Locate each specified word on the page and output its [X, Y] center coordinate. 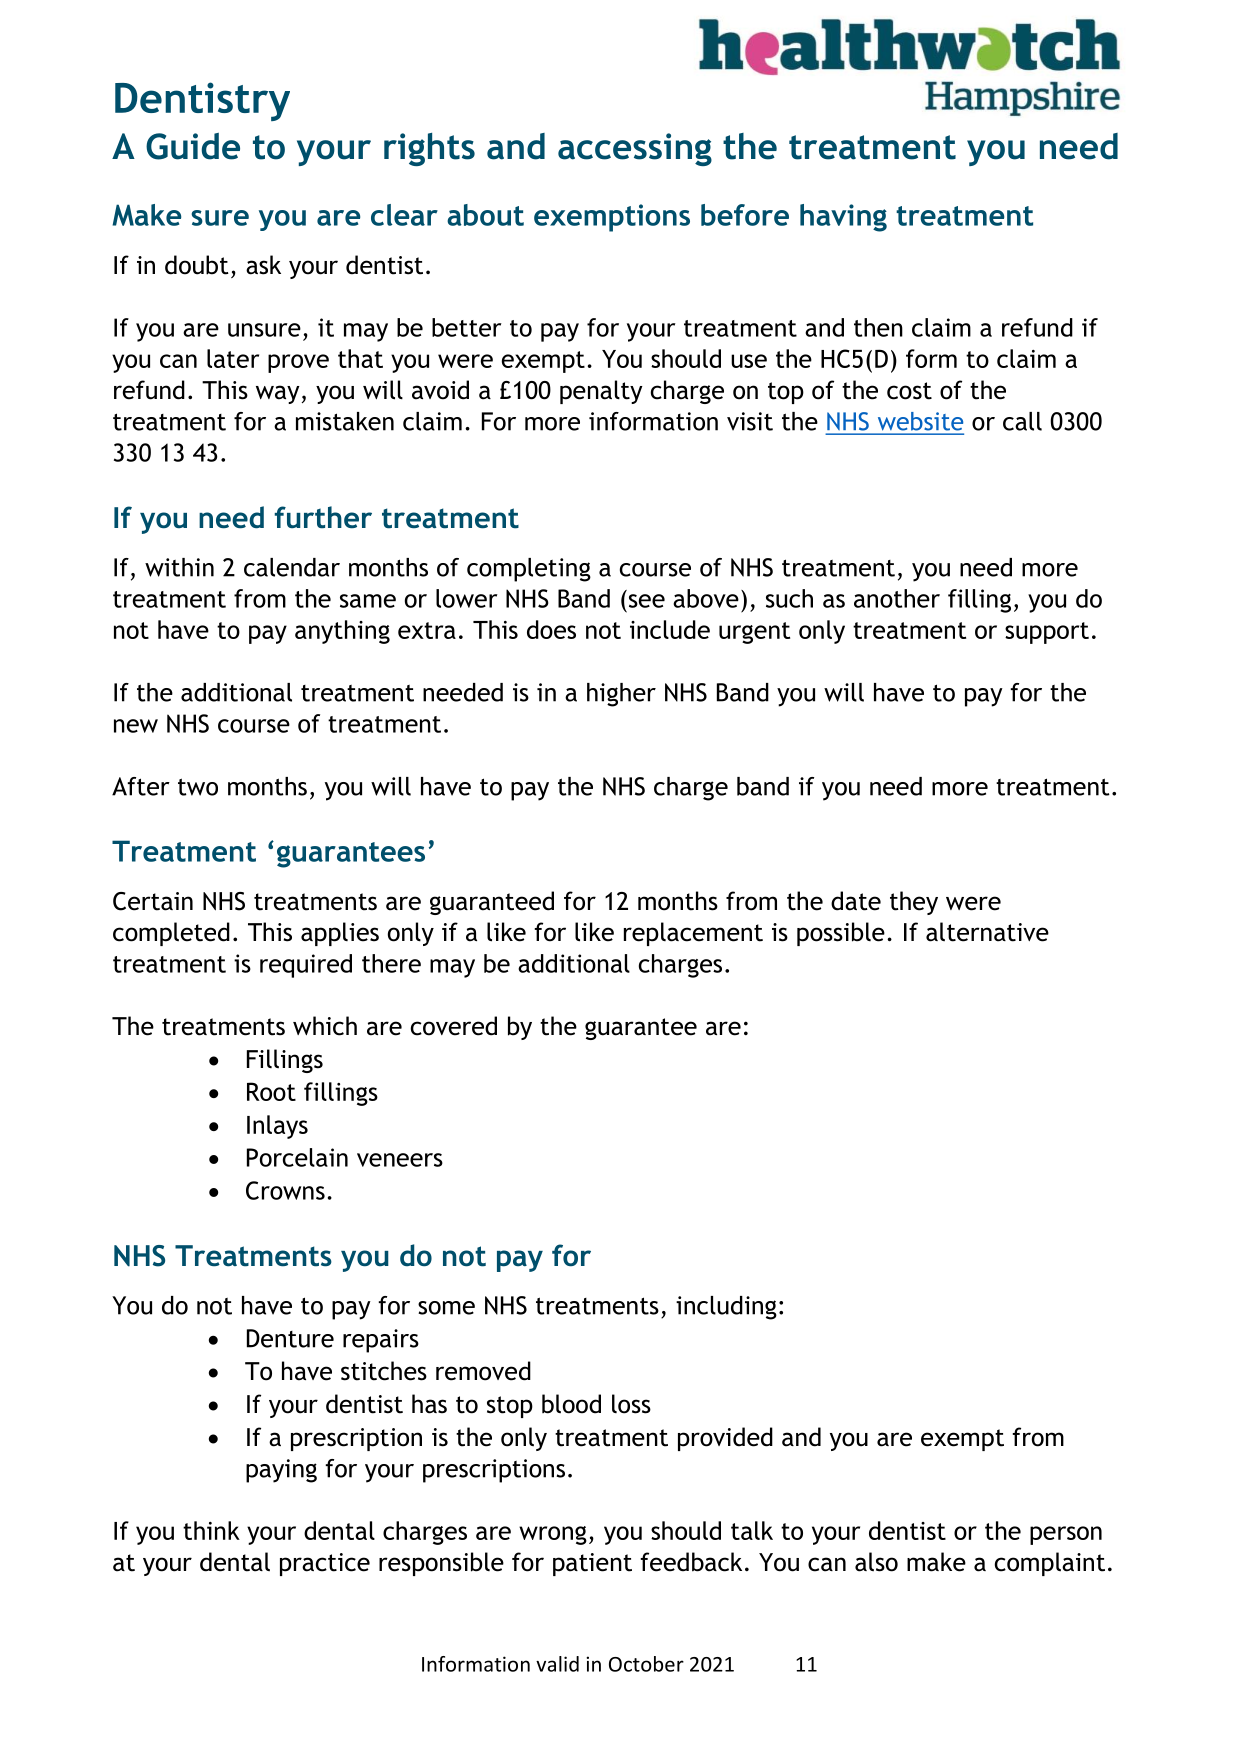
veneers [400, 1160]
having [843, 218]
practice [325, 1564]
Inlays [277, 1127]
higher [621, 695]
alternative [987, 932]
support [1047, 633]
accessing [635, 149]
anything [342, 632]
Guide [193, 146]
